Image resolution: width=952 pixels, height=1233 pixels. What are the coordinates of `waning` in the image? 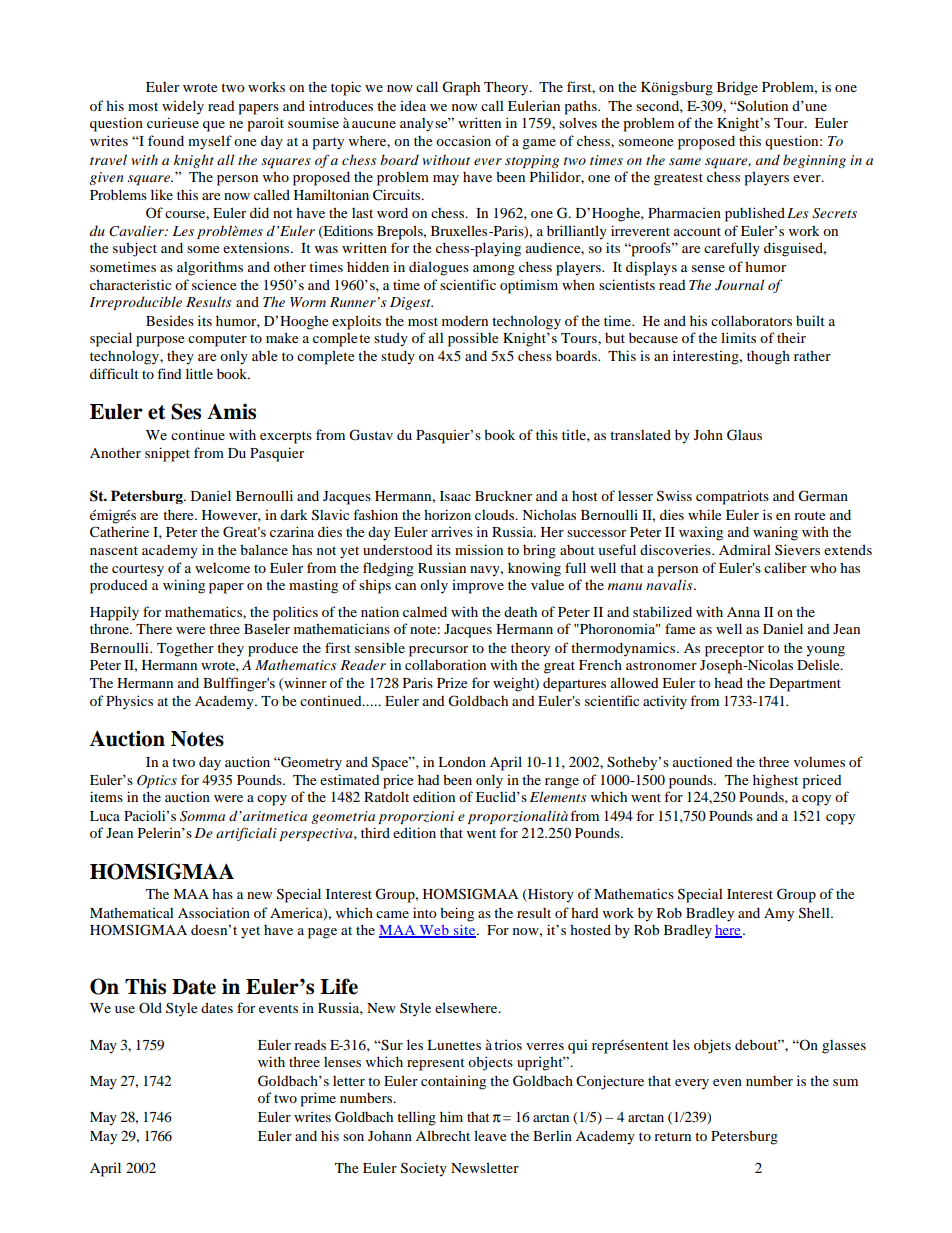 It's located at (775, 533).
